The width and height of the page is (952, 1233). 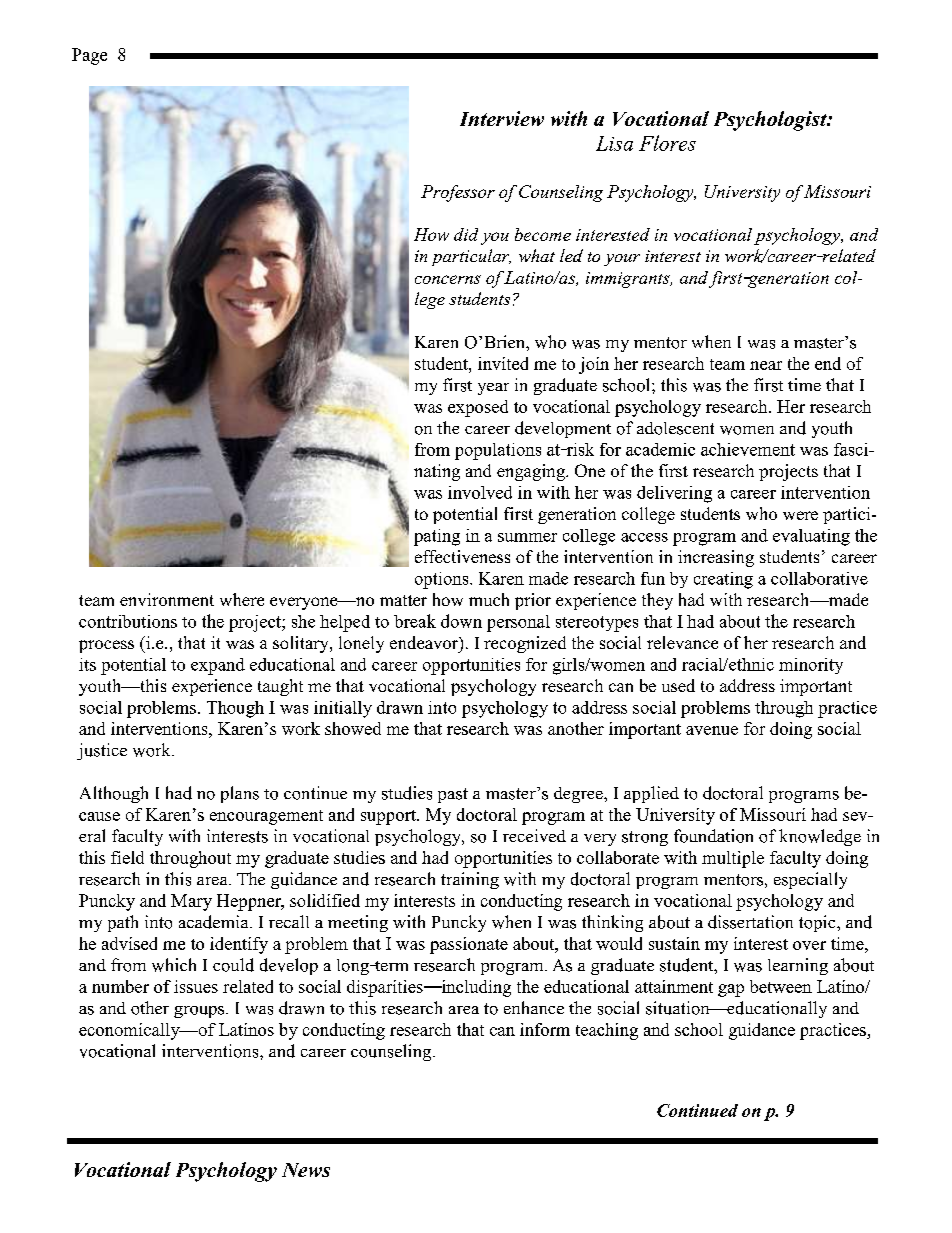 What do you see at coordinates (461, 621) in the page?
I see `down` at bounding box center [461, 621].
